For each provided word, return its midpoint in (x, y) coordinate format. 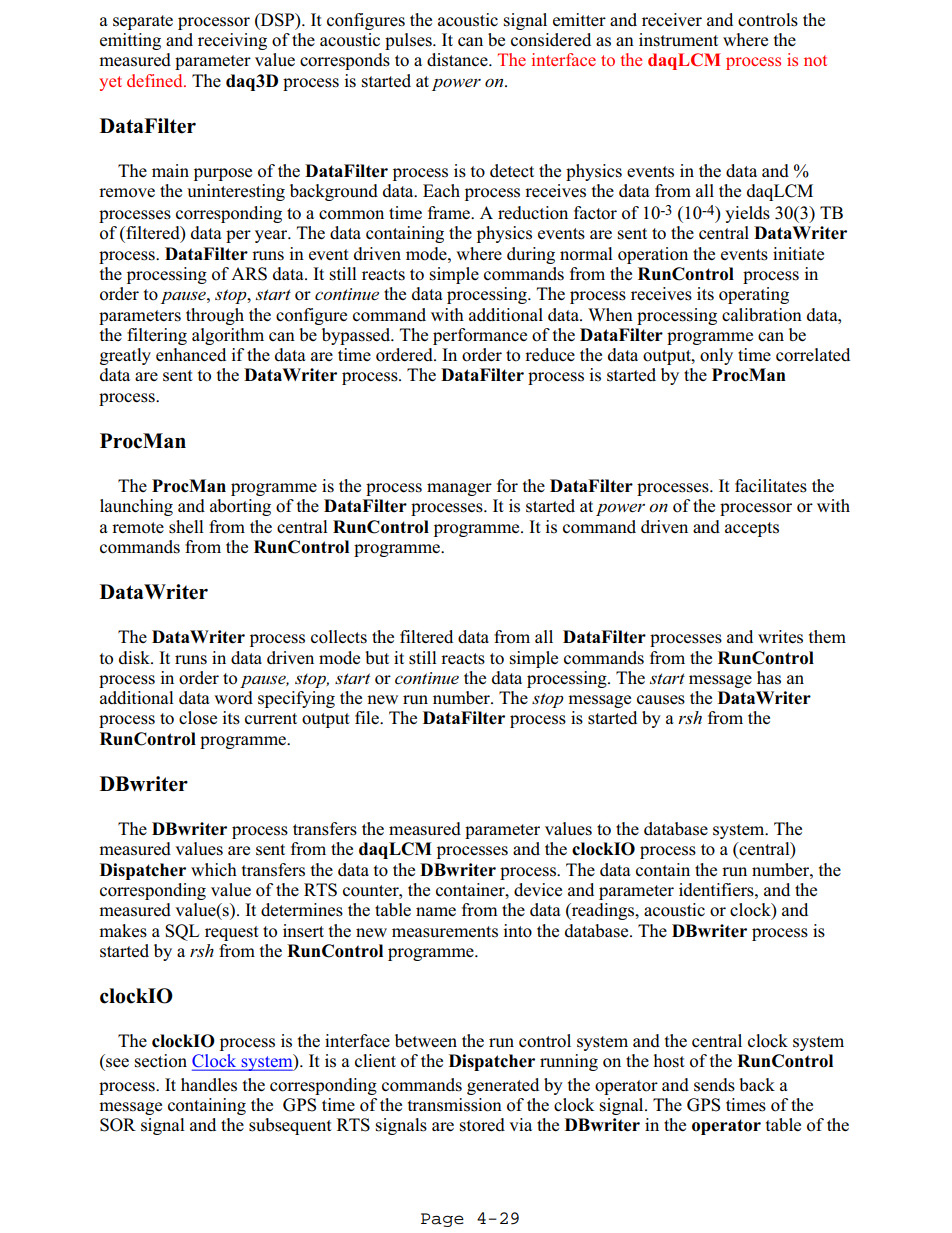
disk (135, 658)
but (377, 658)
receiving (232, 41)
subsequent (290, 1126)
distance (458, 60)
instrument (678, 40)
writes (780, 637)
